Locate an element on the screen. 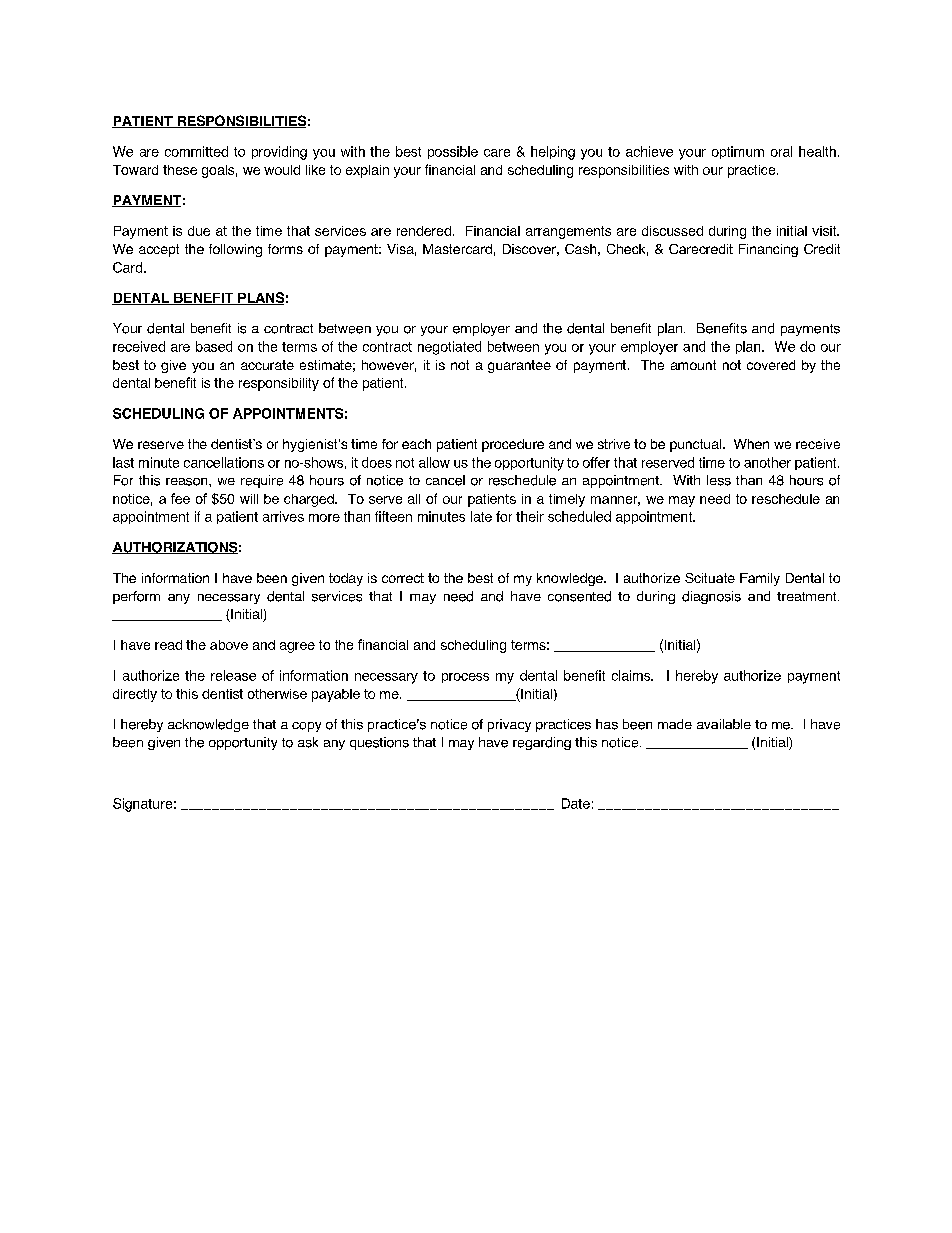 This screenshot has height=1233, width=952. perform is located at coordinates (136, 597).
